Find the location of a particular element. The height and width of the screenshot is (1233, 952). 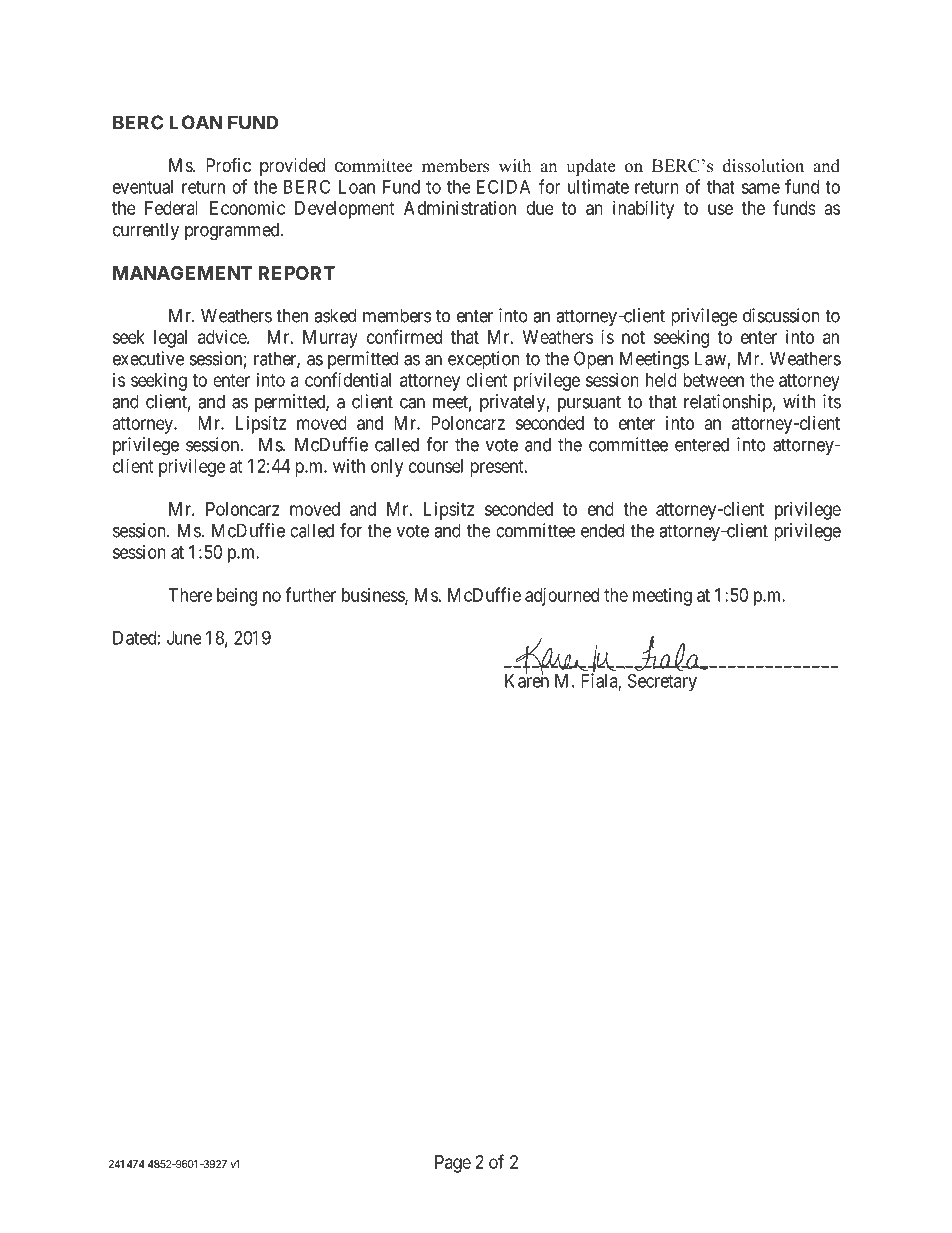

further is located at coordinates (310, 594).
